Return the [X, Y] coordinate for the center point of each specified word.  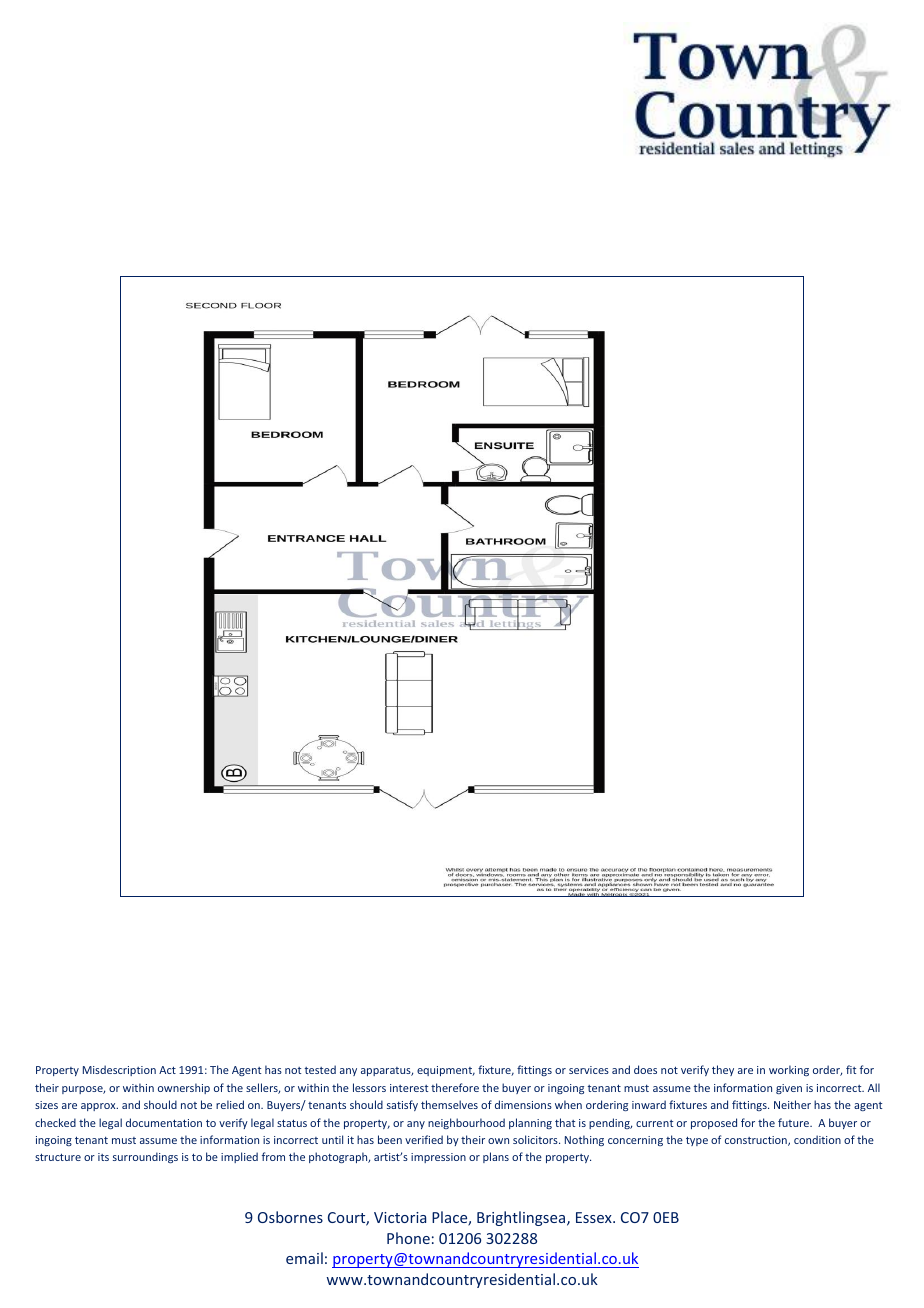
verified [424, 1139]
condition [817, 1139]
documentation [164, 1122]
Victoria [400, 1217]
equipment [446, 1071]
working [789, 1070]
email [304, 1258]
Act [167, 1070]
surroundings [145, 1157]
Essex [595, 1217]
